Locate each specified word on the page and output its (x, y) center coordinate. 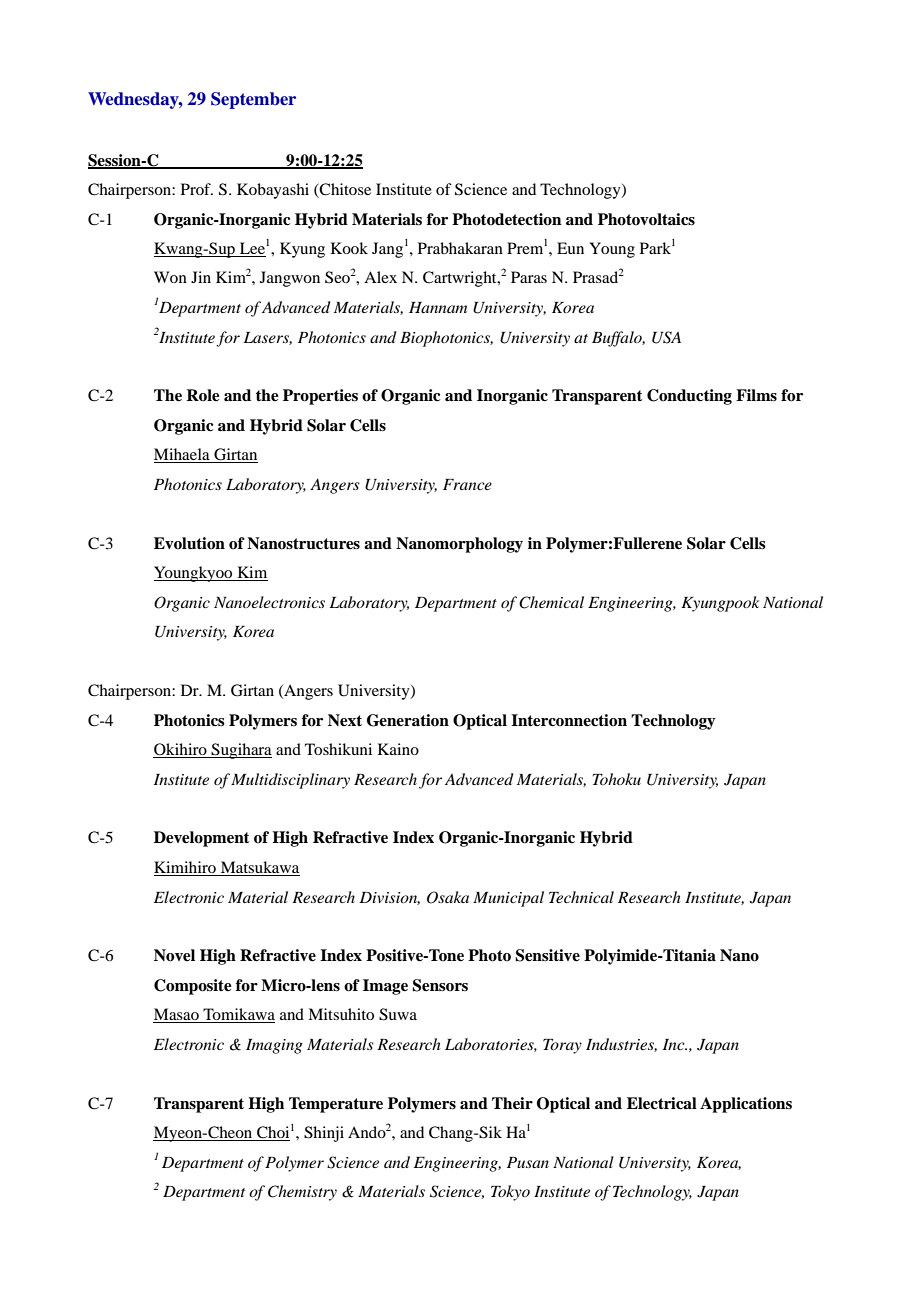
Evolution (189, 543)
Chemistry (302, 1193)
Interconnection (569, 720)
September (253, 100)
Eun (570, 248)
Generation (408, 720)
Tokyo (510, 1193)
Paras (529, 277)
